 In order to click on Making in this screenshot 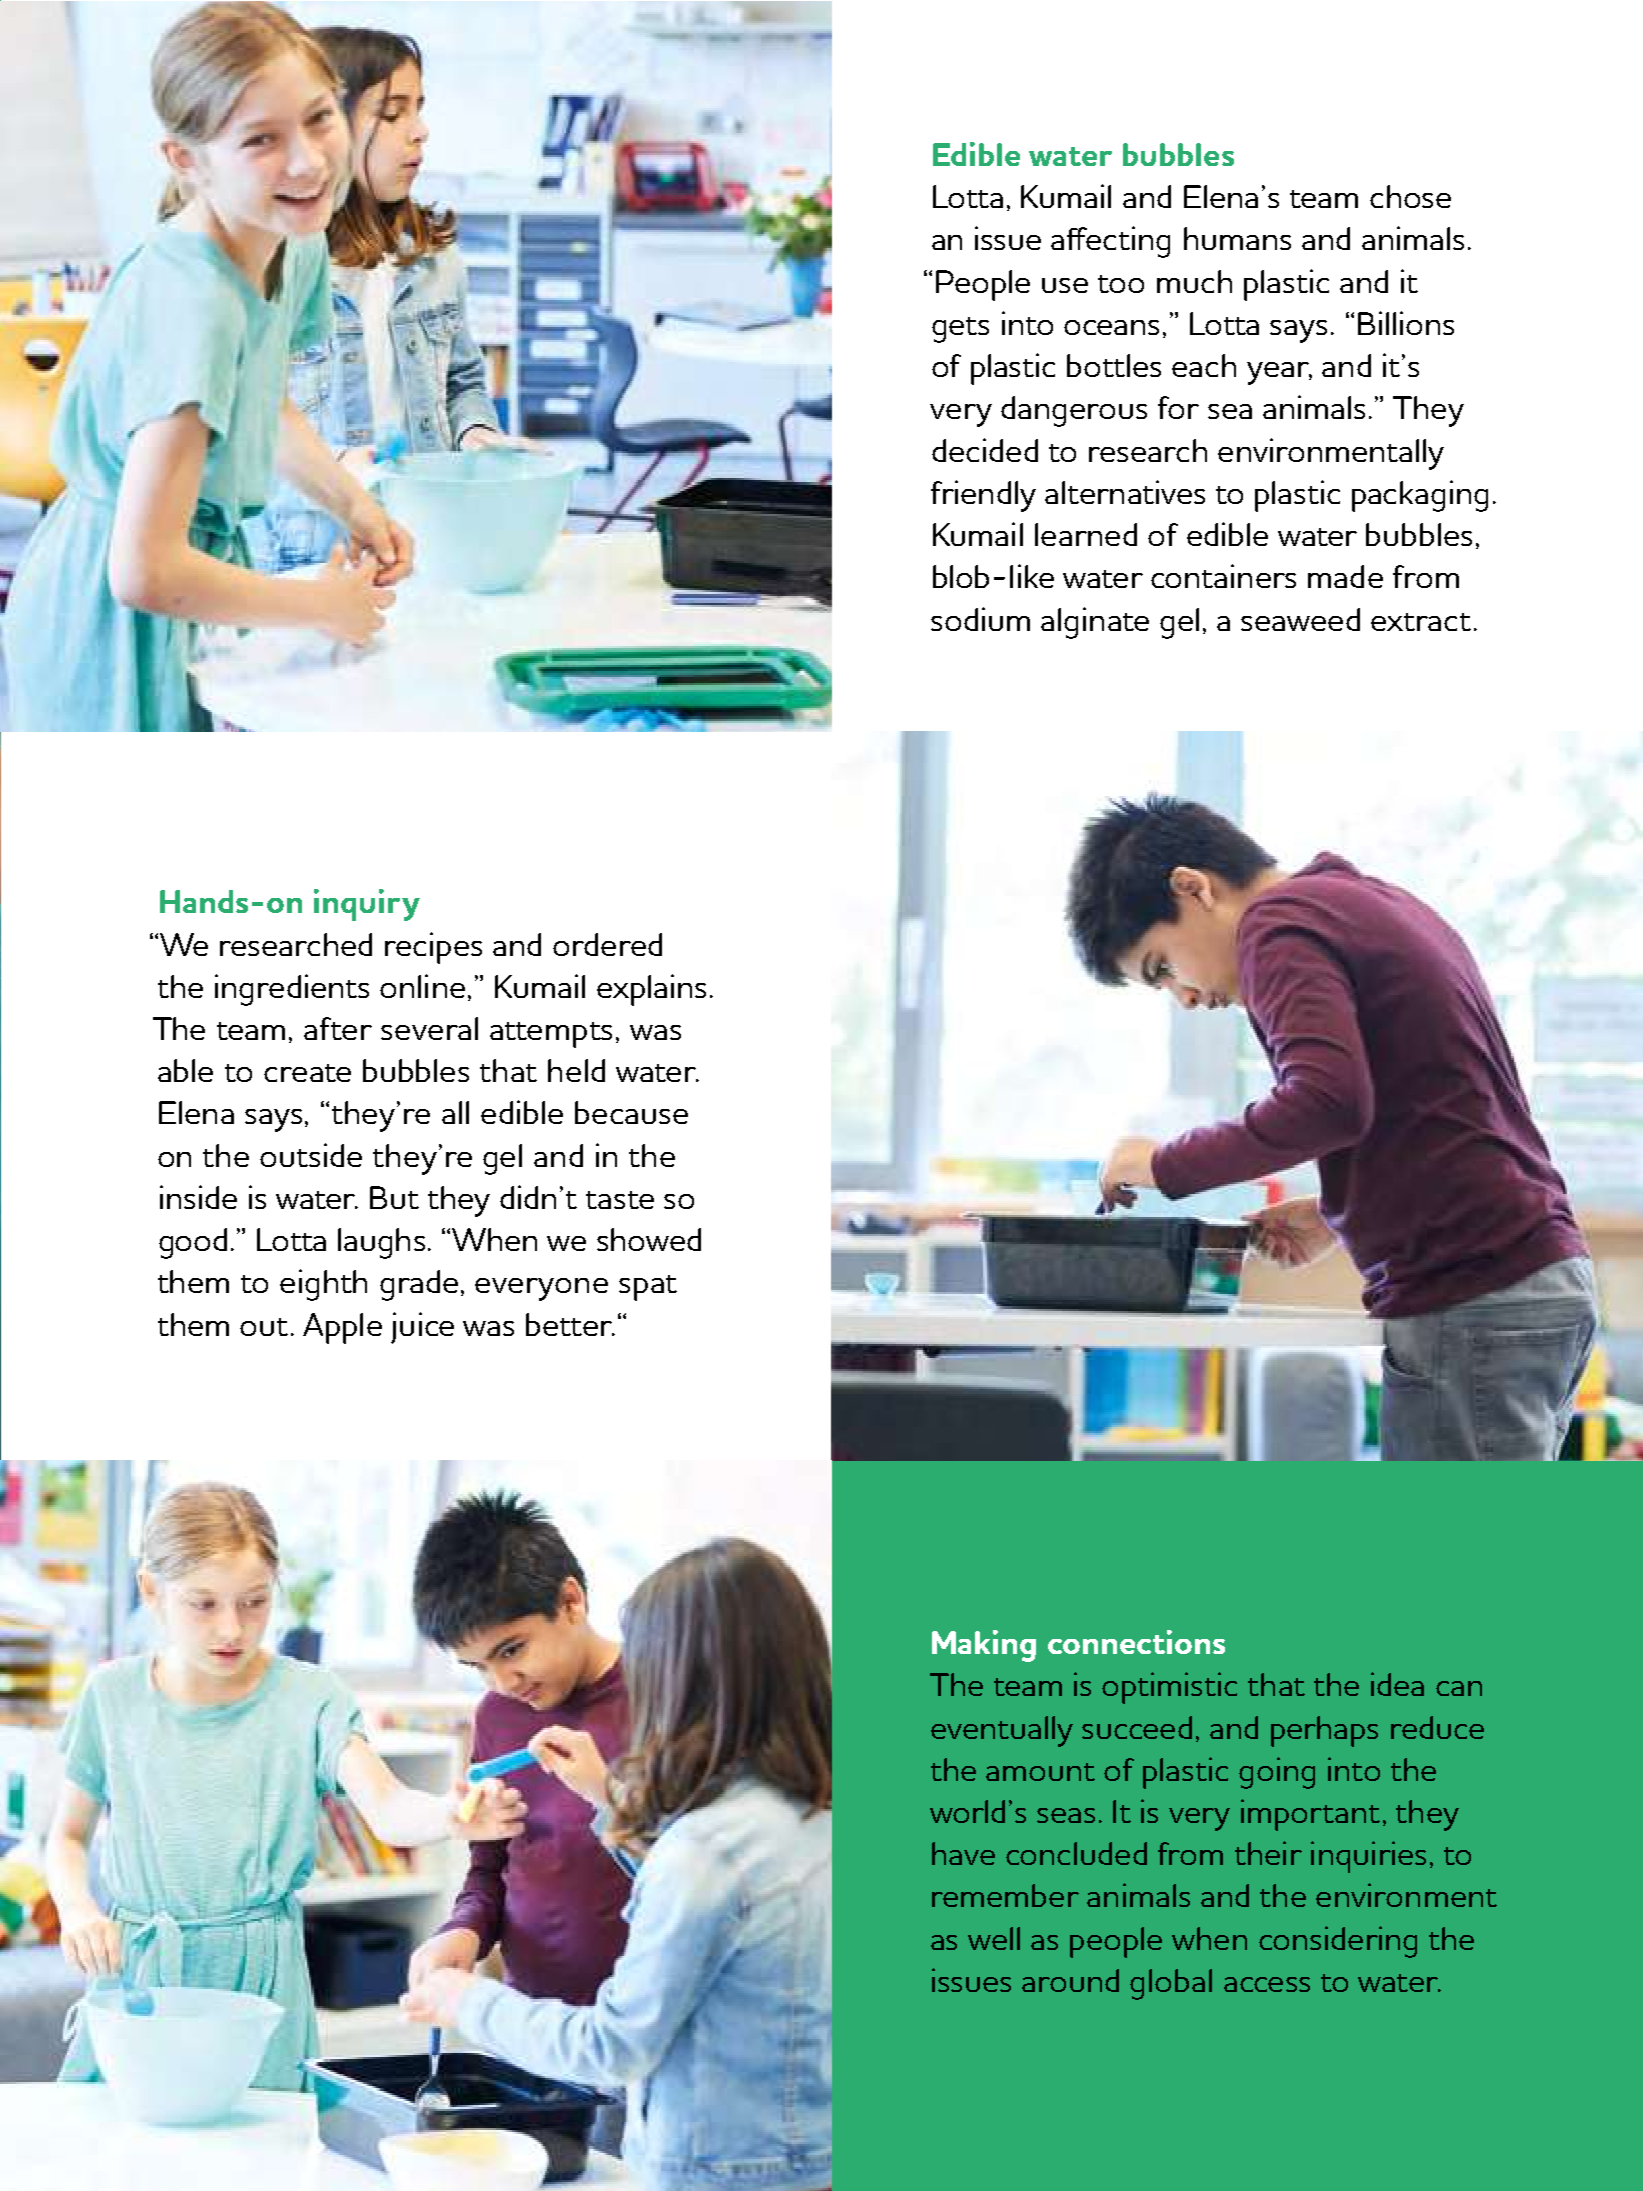, I will do `click(984, 1646)`.
